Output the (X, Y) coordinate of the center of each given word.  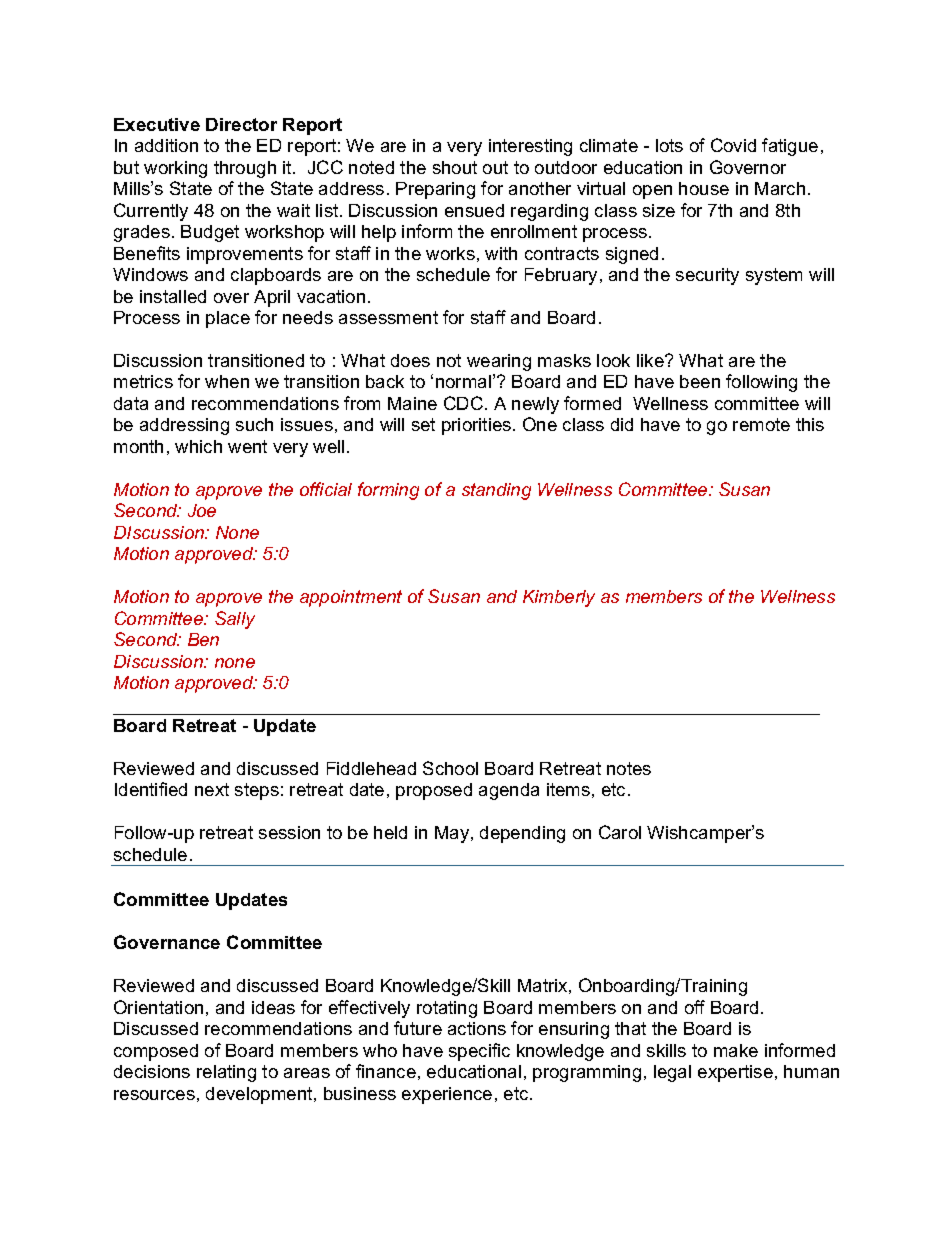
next (212, 789)
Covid (733, 145)
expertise (735, 1073)
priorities (478, 426)
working (175, 169)
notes (629, 768)
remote (761, 424)
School (450, 768)
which (198, 446)
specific (479, 1052)
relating (226, 1073)
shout (455, 167)
